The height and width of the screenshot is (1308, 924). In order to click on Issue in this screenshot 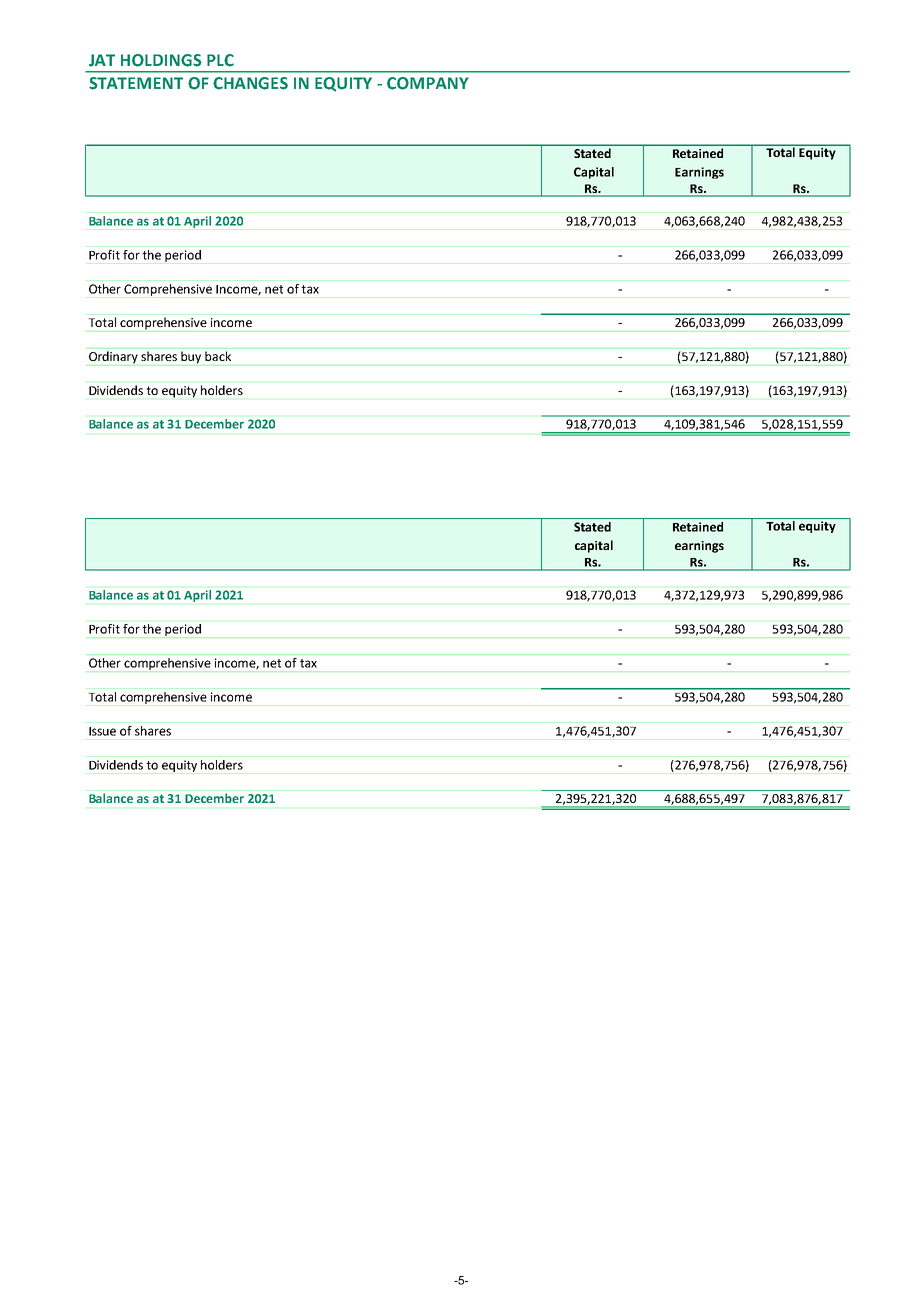, I will do `click(102, 731)`.
